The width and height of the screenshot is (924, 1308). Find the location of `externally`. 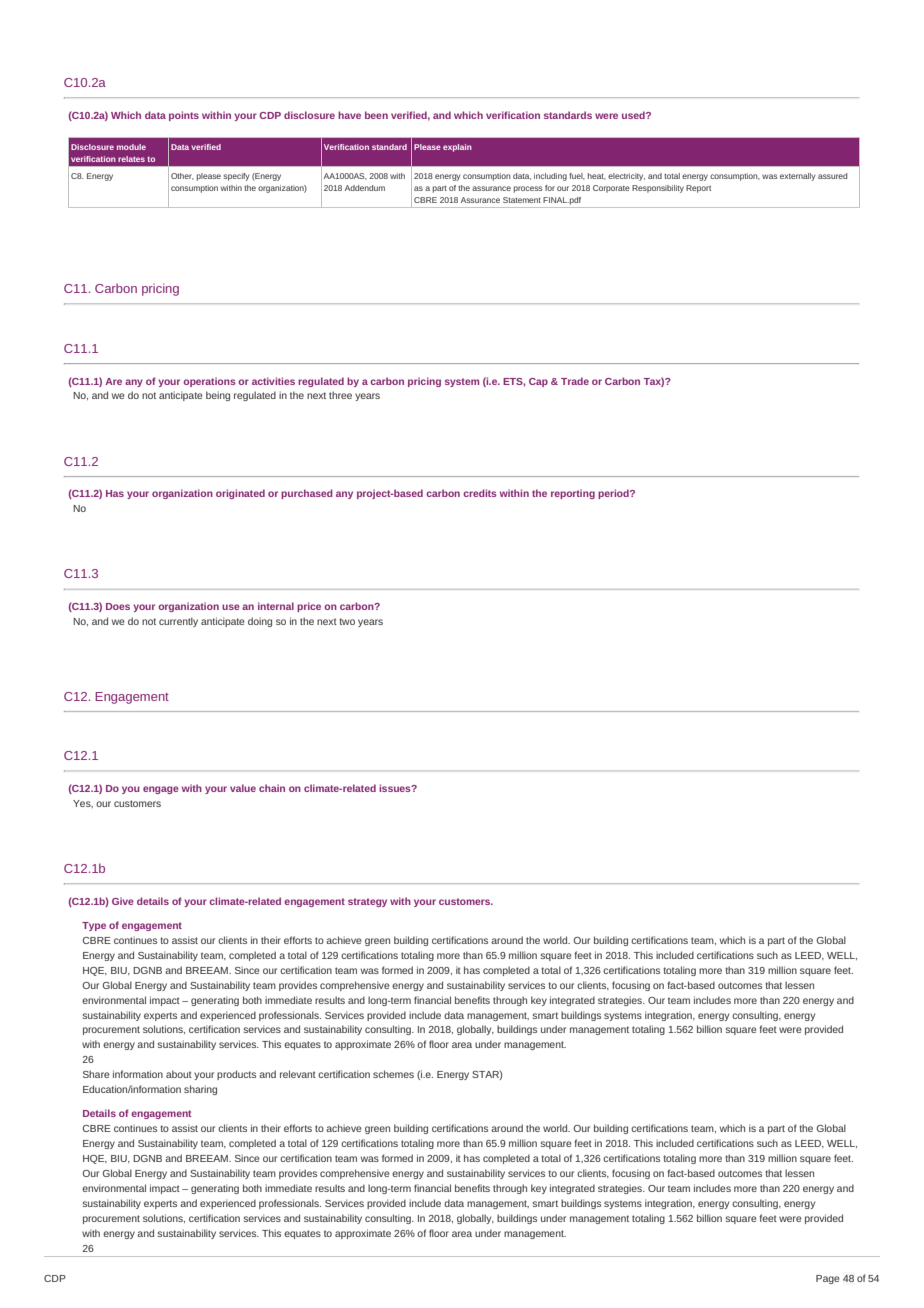

externally is located at coordinates (798, 177).
